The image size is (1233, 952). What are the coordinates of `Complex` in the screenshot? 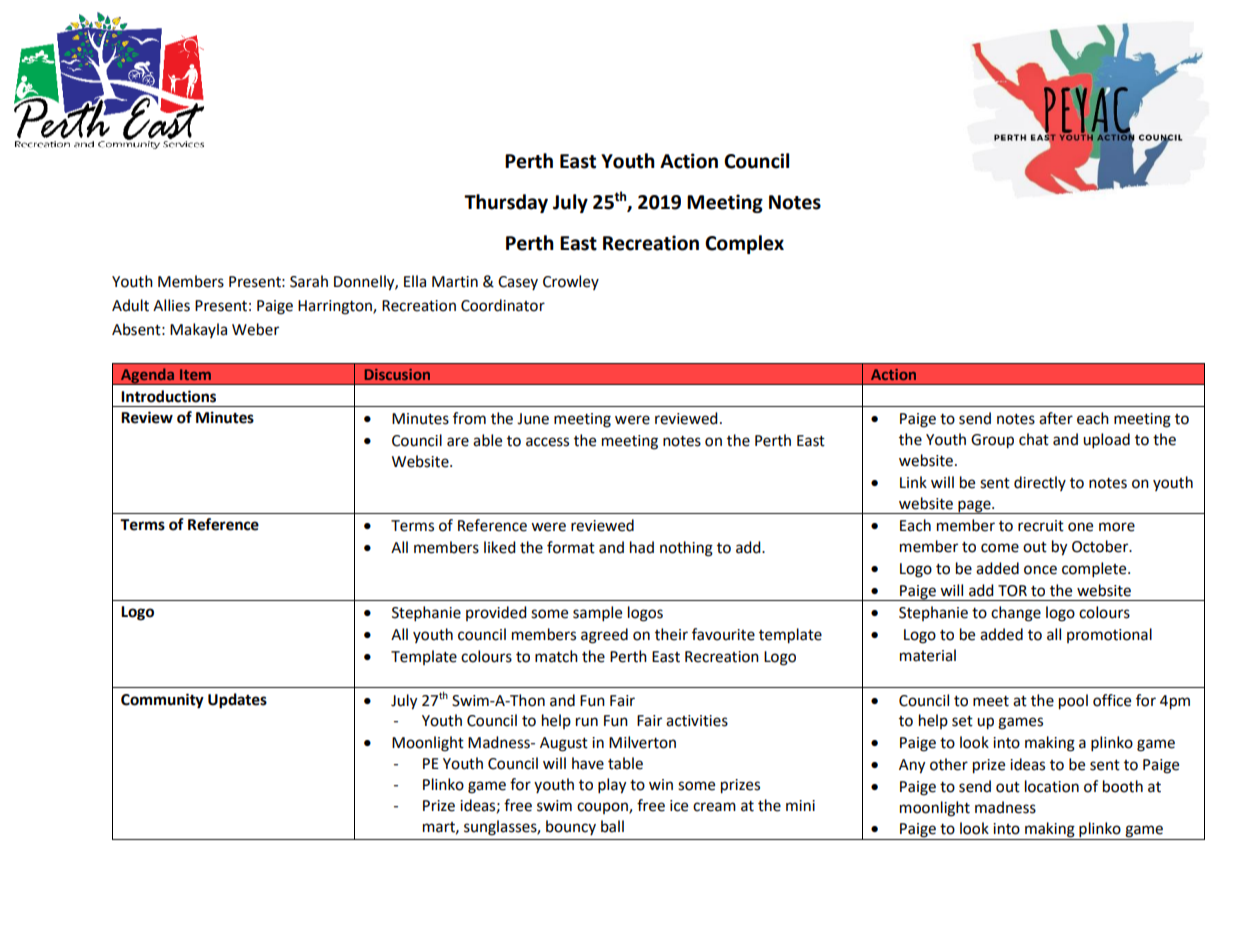 It's located at (744, 244).
